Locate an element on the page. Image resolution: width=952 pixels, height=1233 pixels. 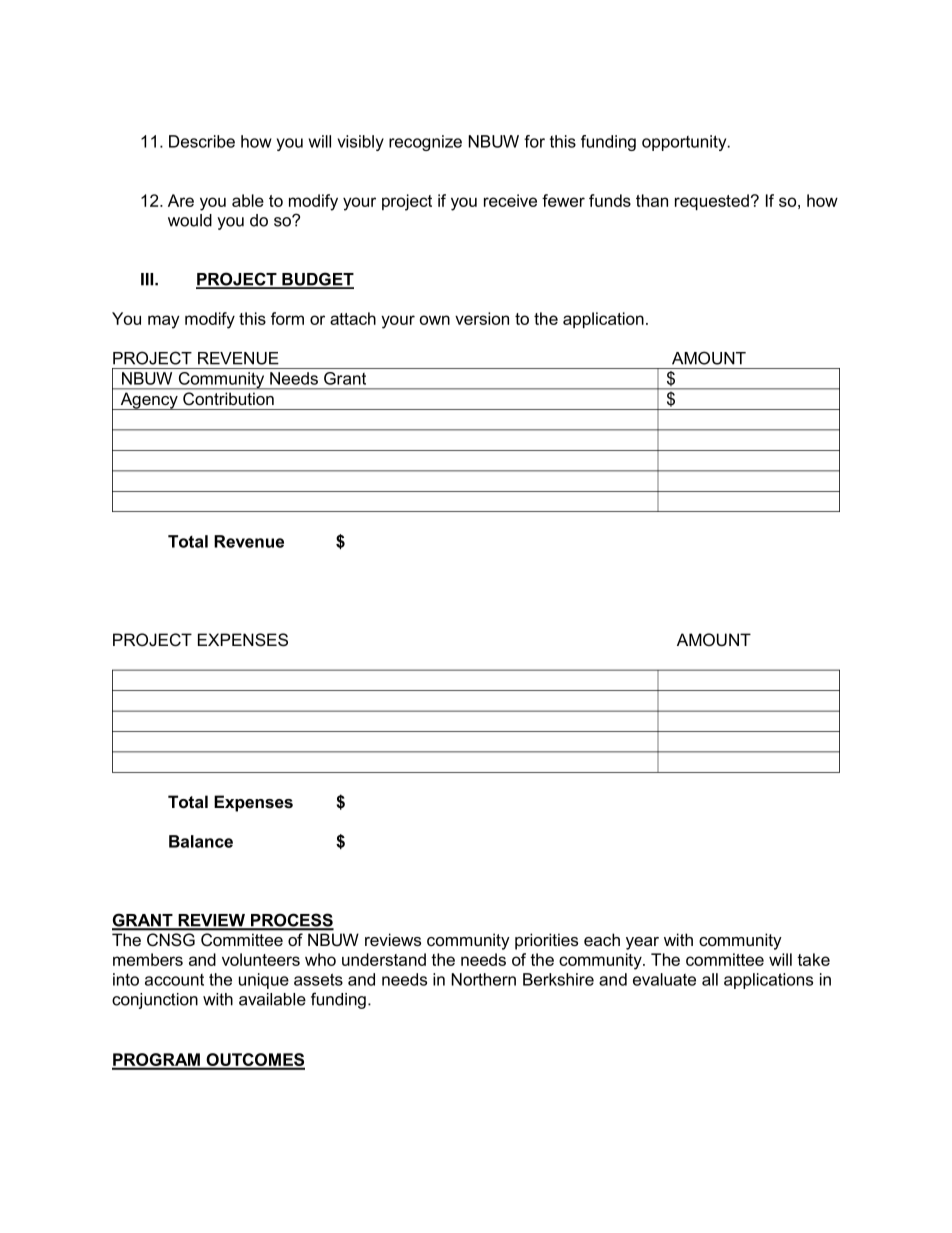
version is located at coordinates (482, 318).
